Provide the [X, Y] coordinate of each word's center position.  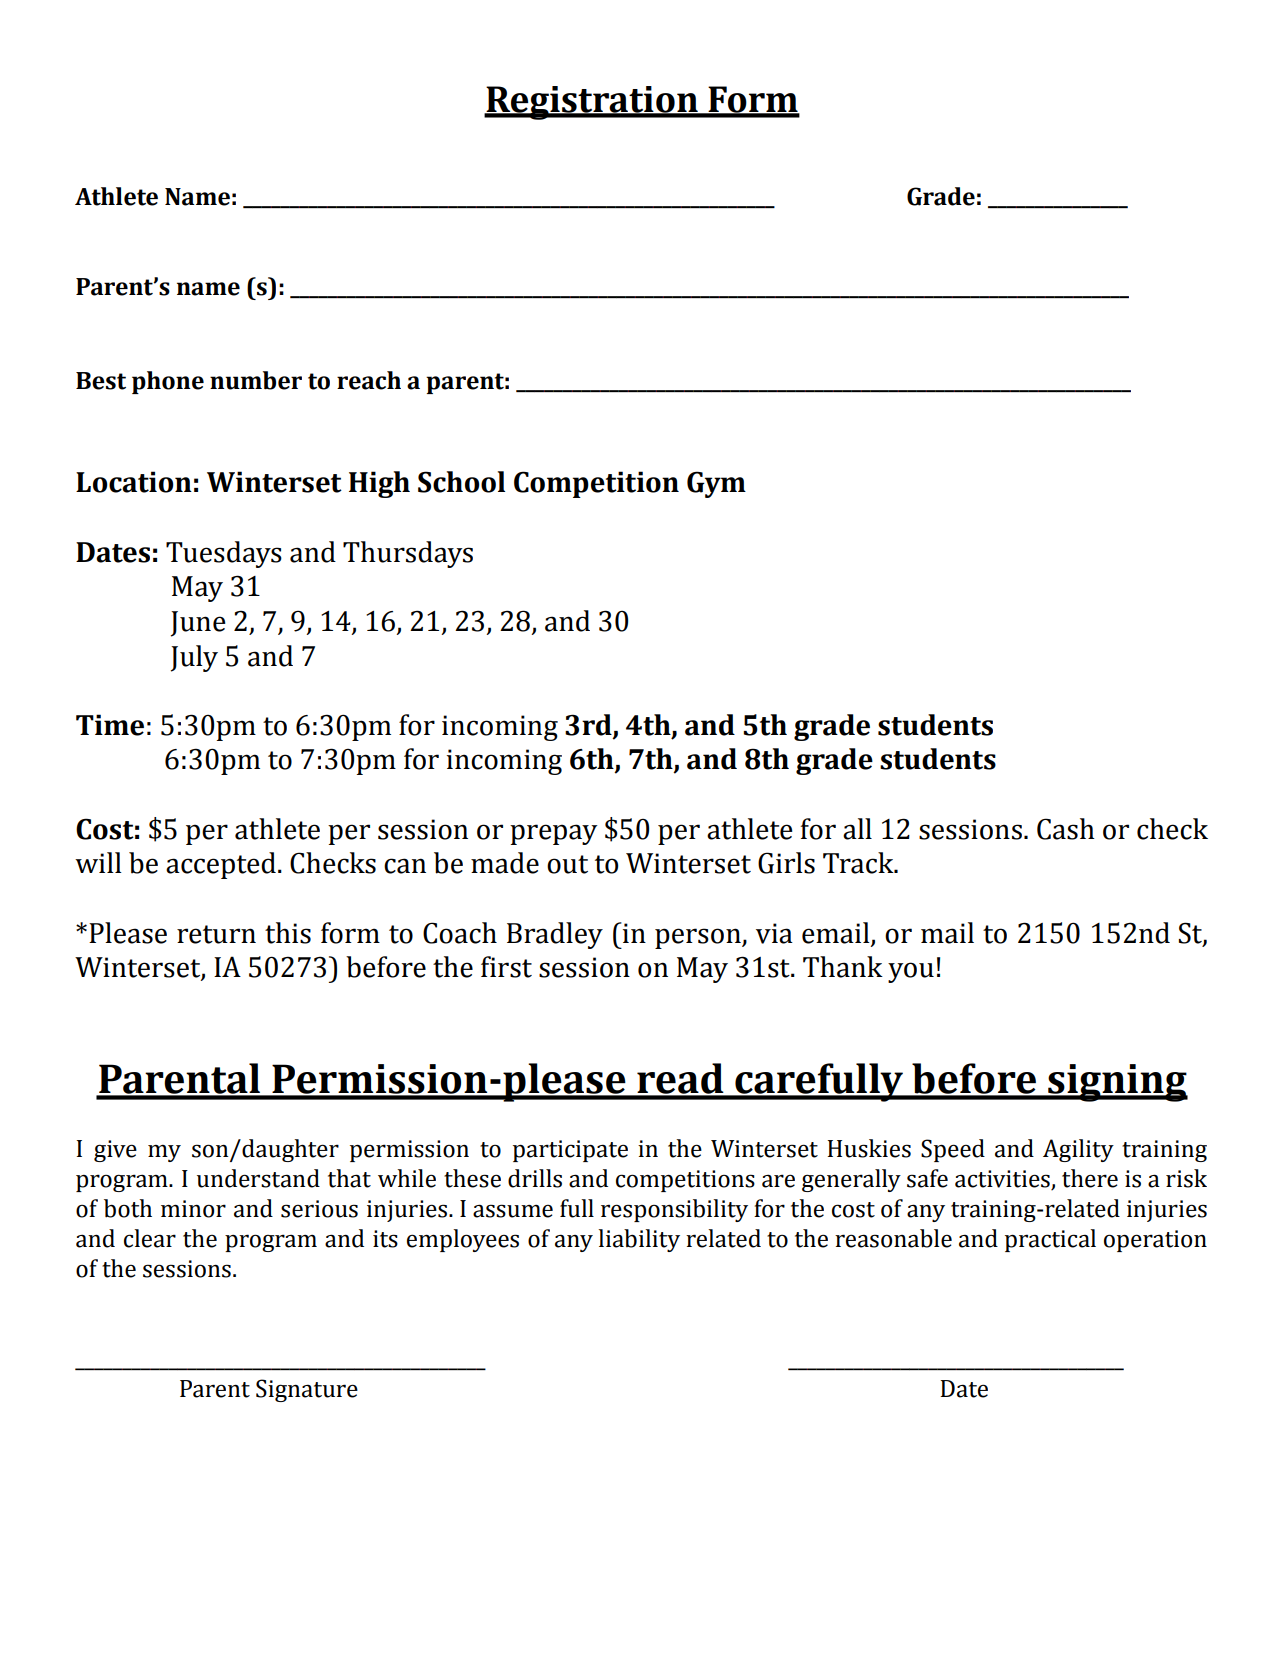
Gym [716, 484]
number [256, 380]
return [216, 934]
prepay [554, 834]
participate [570, 1151]
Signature [307, 1390]
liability [639, 1240]
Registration [592, 103]
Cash [1066, 829]
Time [110, 725]
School [461, 482]
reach [369, 380]
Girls [786, 863]
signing [1117, 1083]
